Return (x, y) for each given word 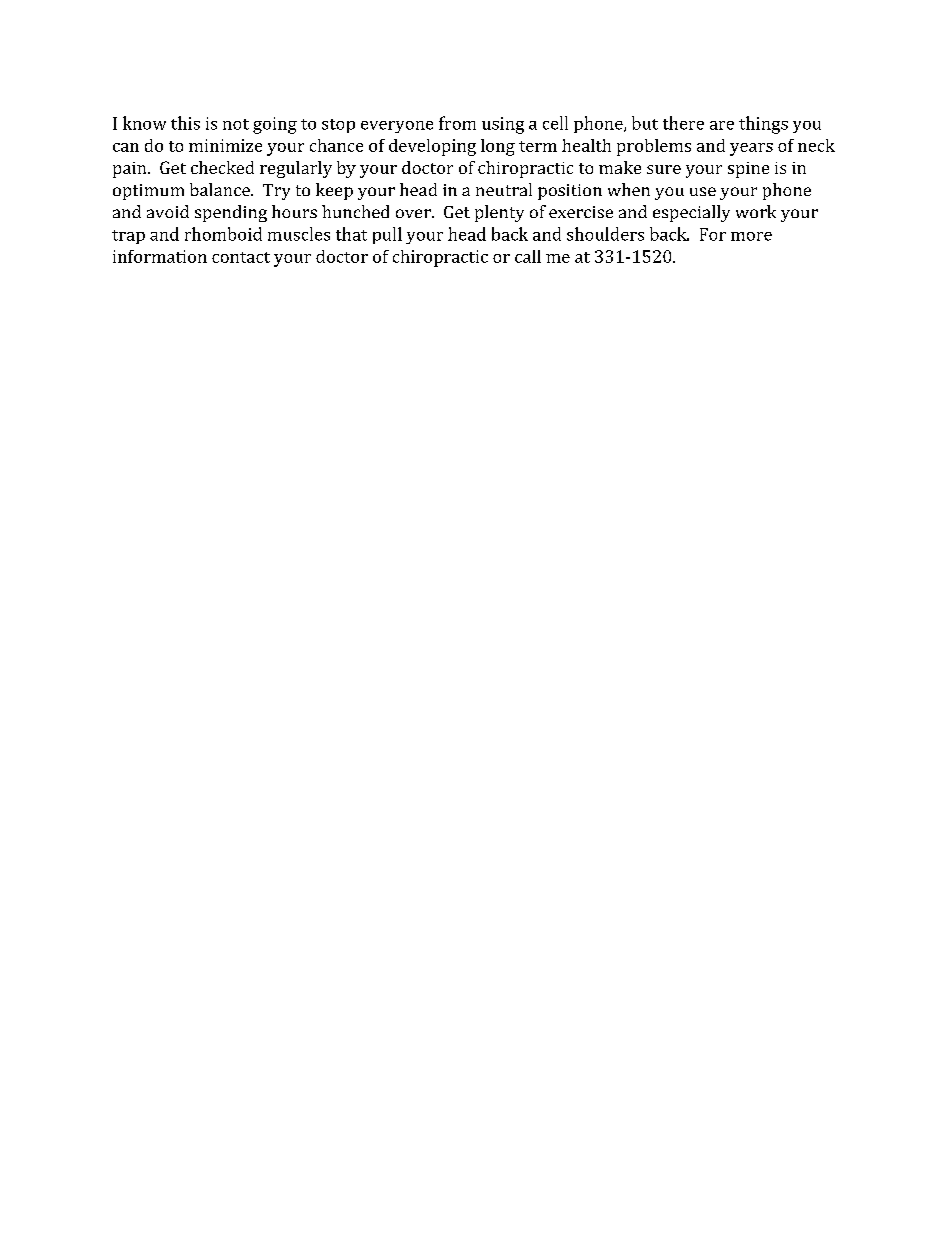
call (528, 256)
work (756, 211)
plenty (499, 213)
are (722, 125)
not (236, 124)
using (503, 125)
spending (231, 213)
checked (222, 167)
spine (748, 170)
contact (241, 257)
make (620, 167)
